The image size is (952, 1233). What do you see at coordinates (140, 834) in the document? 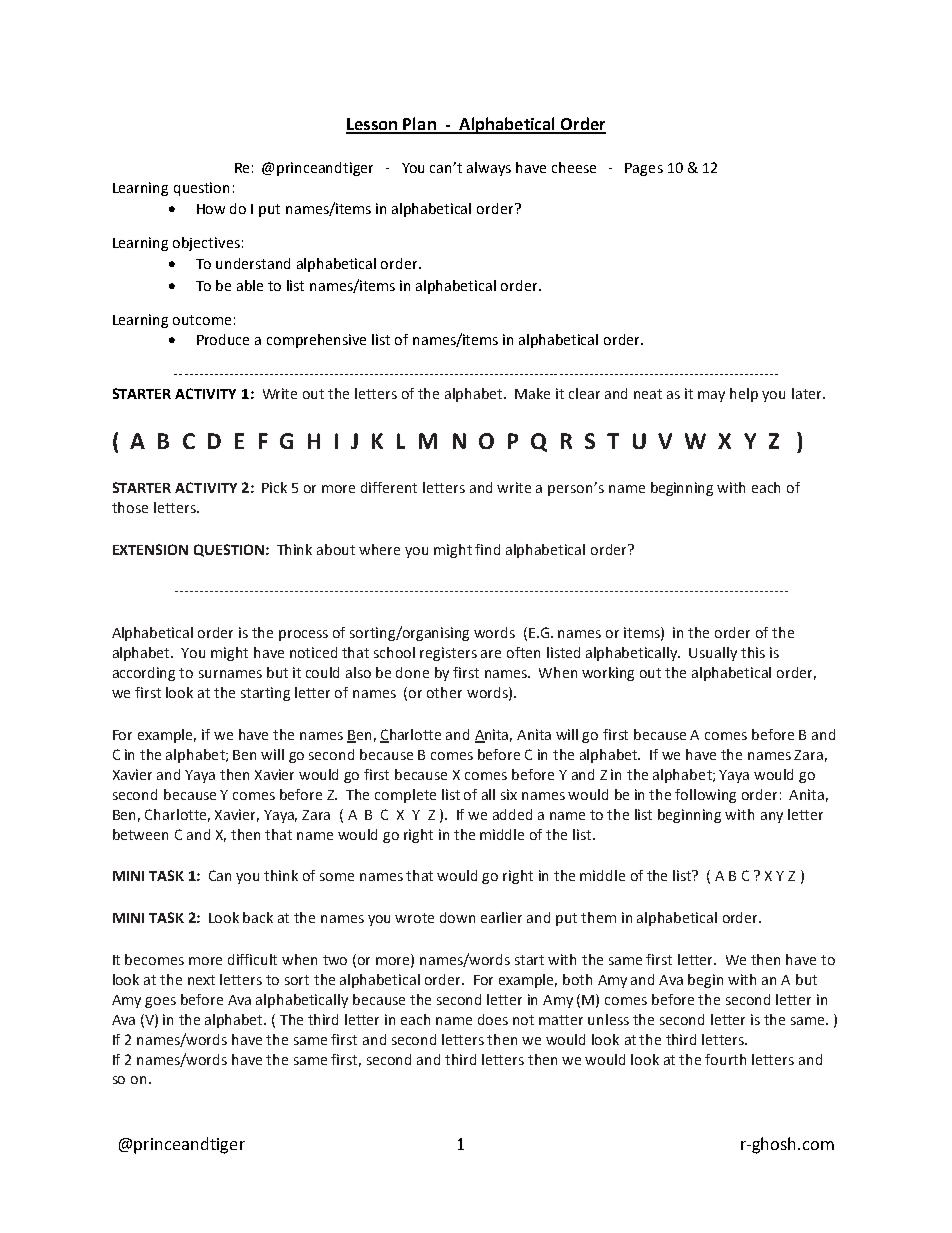
I see `between` at bounding box center [140, 834].
